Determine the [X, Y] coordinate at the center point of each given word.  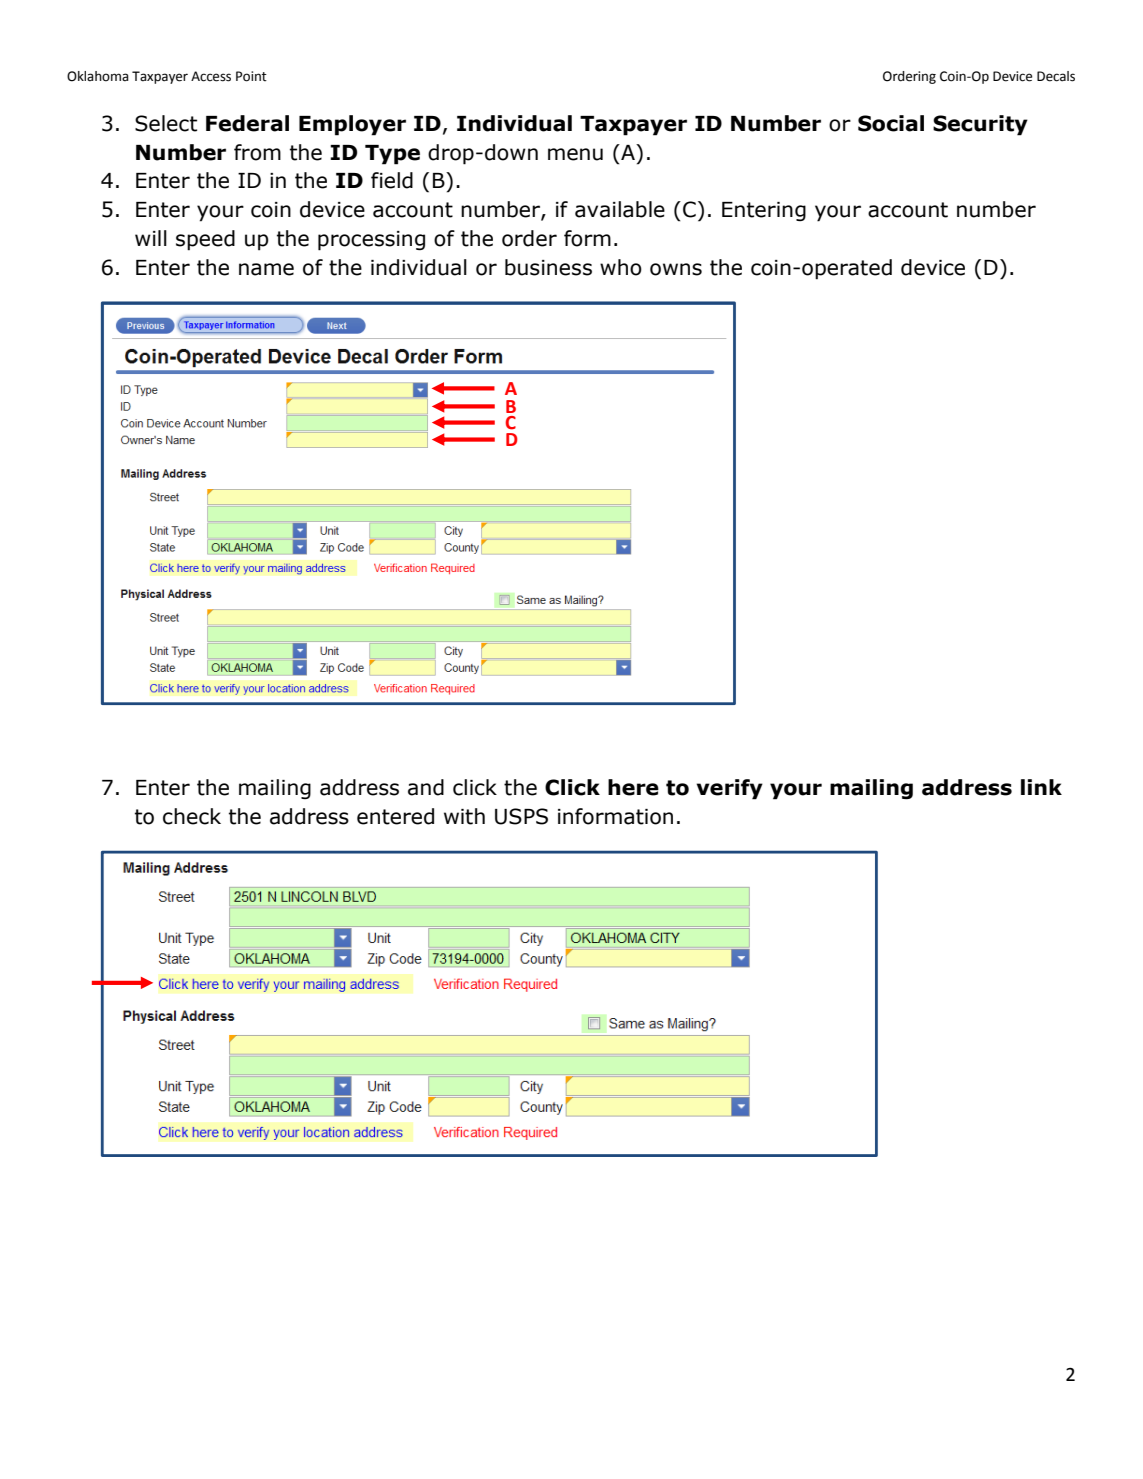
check [192, 816]
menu [575, 154]
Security [980, 125]
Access [211, 76]
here [633, 787]
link [1041, 787]
